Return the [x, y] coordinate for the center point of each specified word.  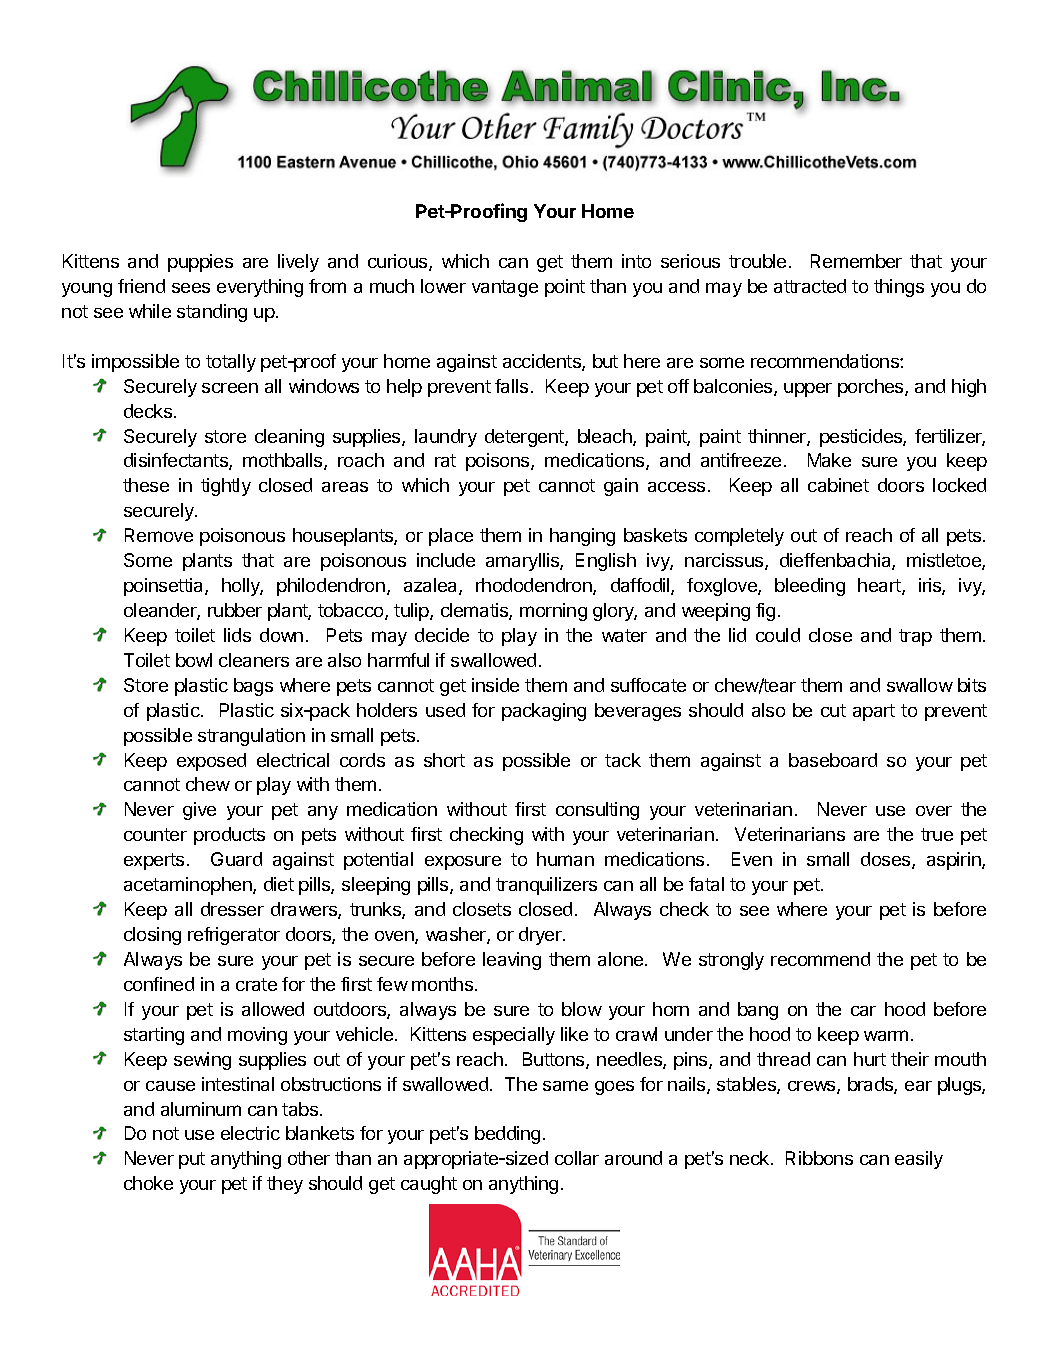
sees [191, 288]
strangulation [251, 737]
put [192, 1160]
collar [577, 1158]
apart [874, 712]
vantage [505, 288]
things [899, 288]
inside [495, 685]
